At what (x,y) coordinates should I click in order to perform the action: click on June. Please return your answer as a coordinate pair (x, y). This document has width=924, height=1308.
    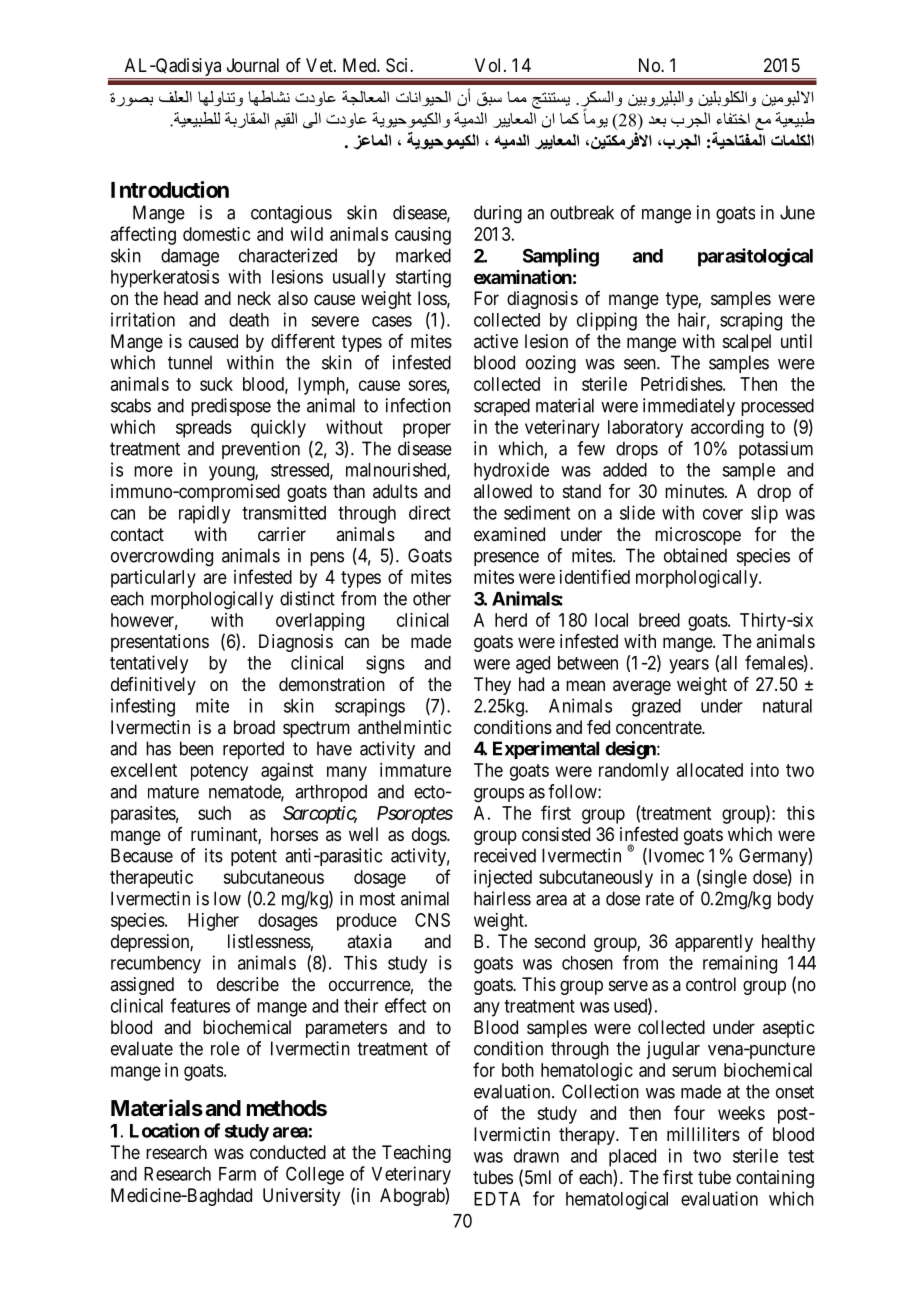
    Looking at the image, I should click on (797, 212).
